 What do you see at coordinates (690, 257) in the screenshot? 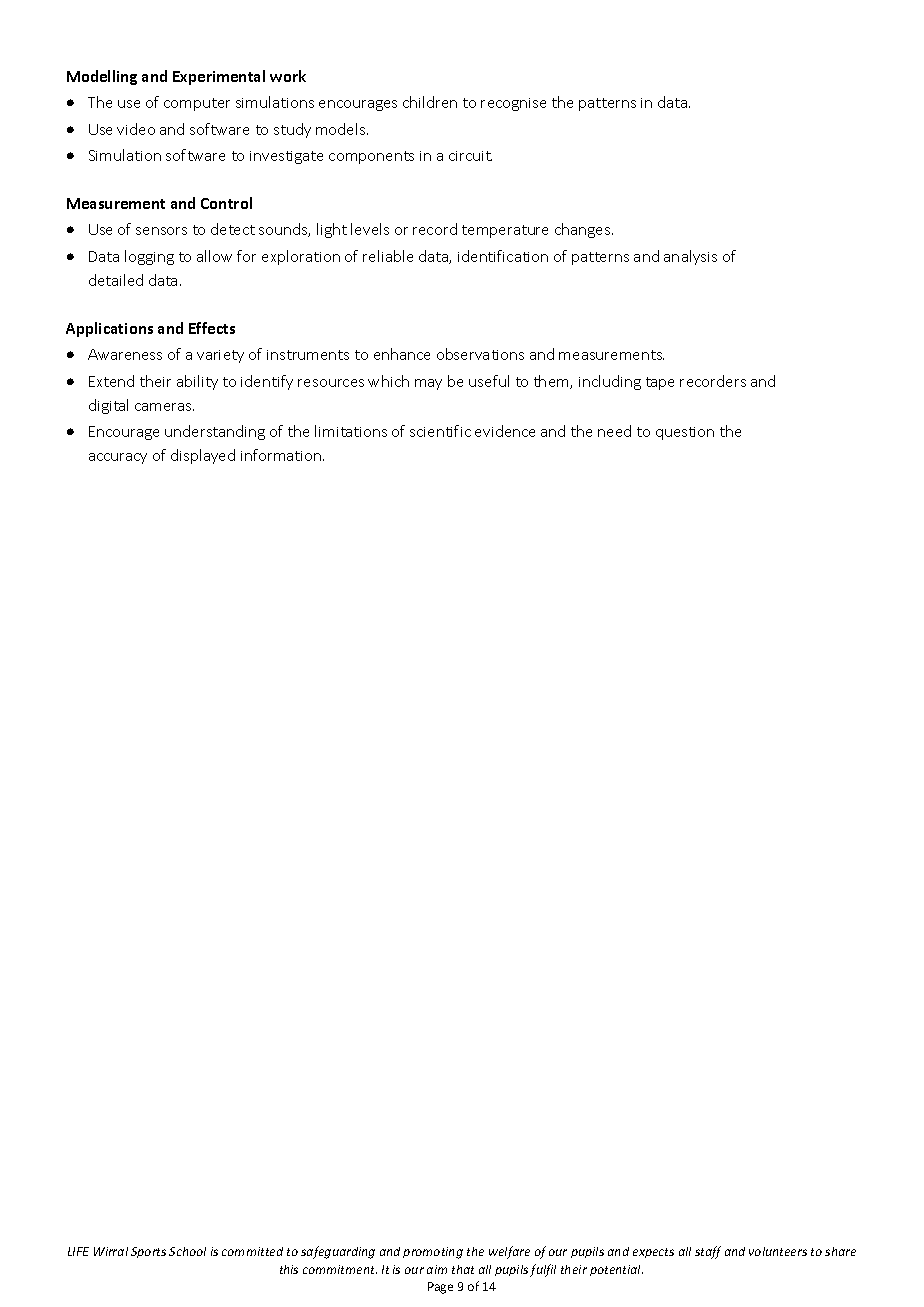
I see `analysis` at bounding box center [690, 257].
